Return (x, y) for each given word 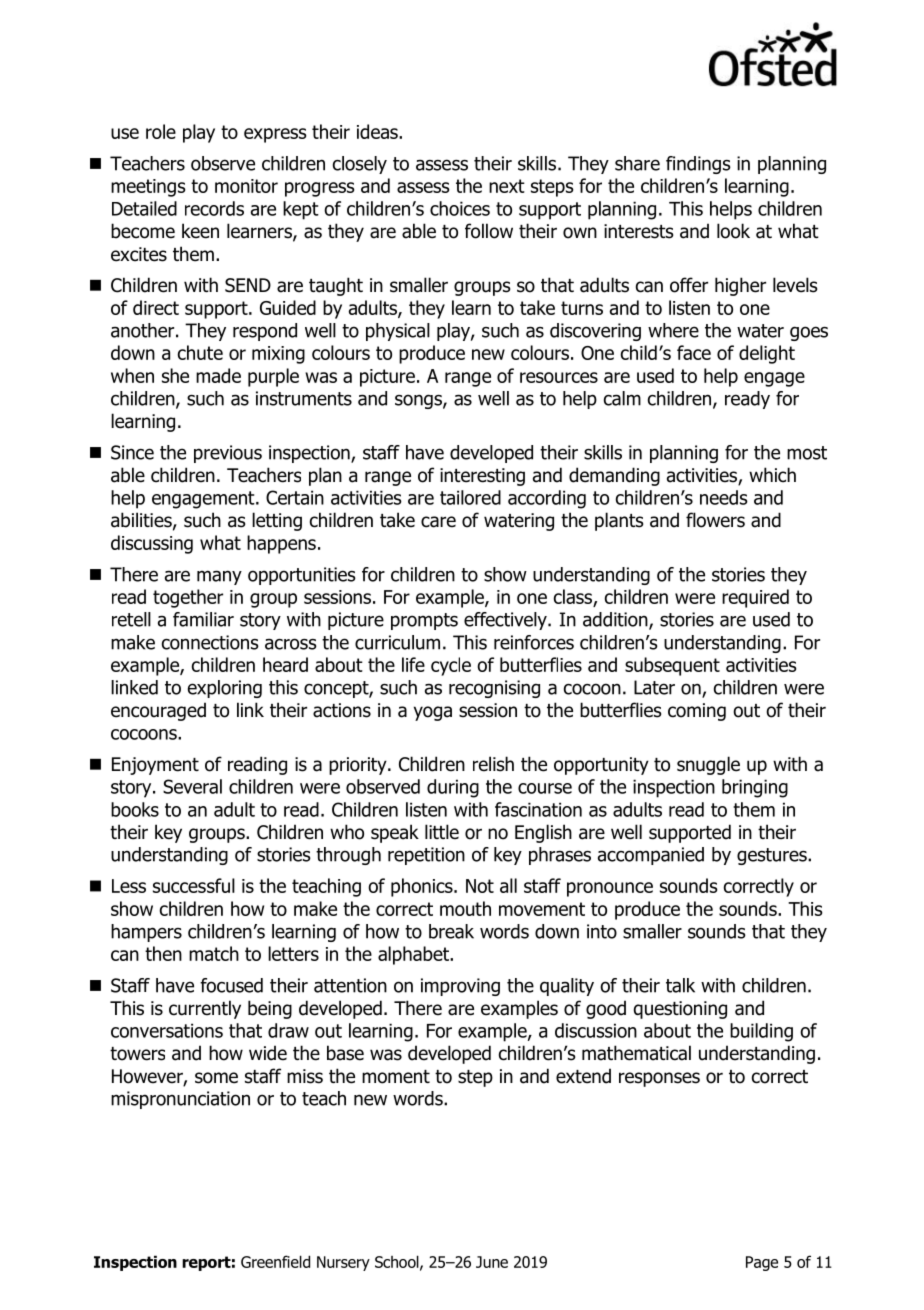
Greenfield (275, 1261)
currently (205, 1009)
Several (192, 786)
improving (460, 987)
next (507, 186)
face (694, 352)
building (761, 1032)
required (755, 598)
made (218, 375)
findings (698, 165)
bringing (755, 788)
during (453, 788)
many (219, 577)
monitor (246, 186)
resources (559, 377)
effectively (506, 621)
